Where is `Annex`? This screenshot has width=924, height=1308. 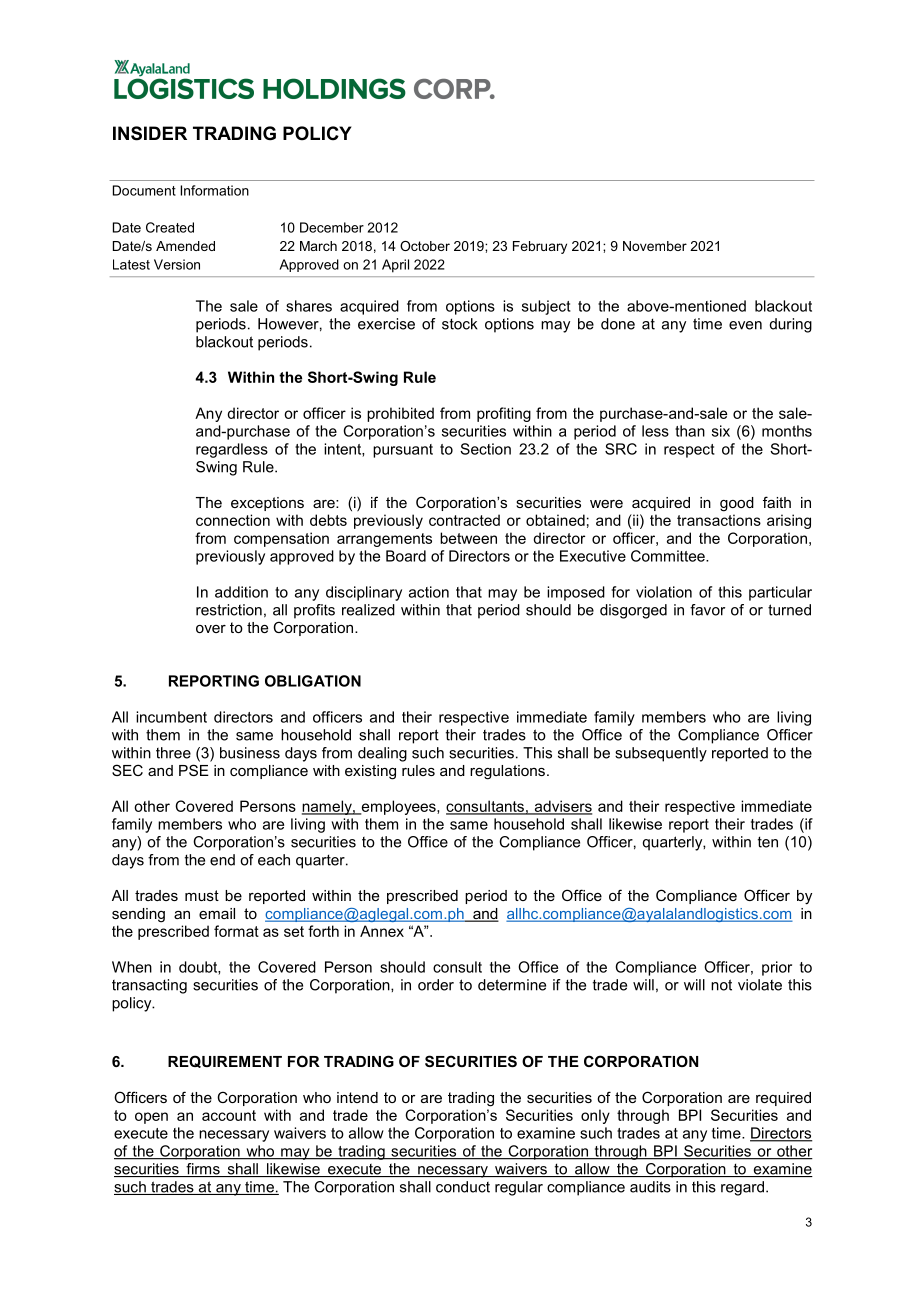 Annex is located at coordinates (382, 931).
